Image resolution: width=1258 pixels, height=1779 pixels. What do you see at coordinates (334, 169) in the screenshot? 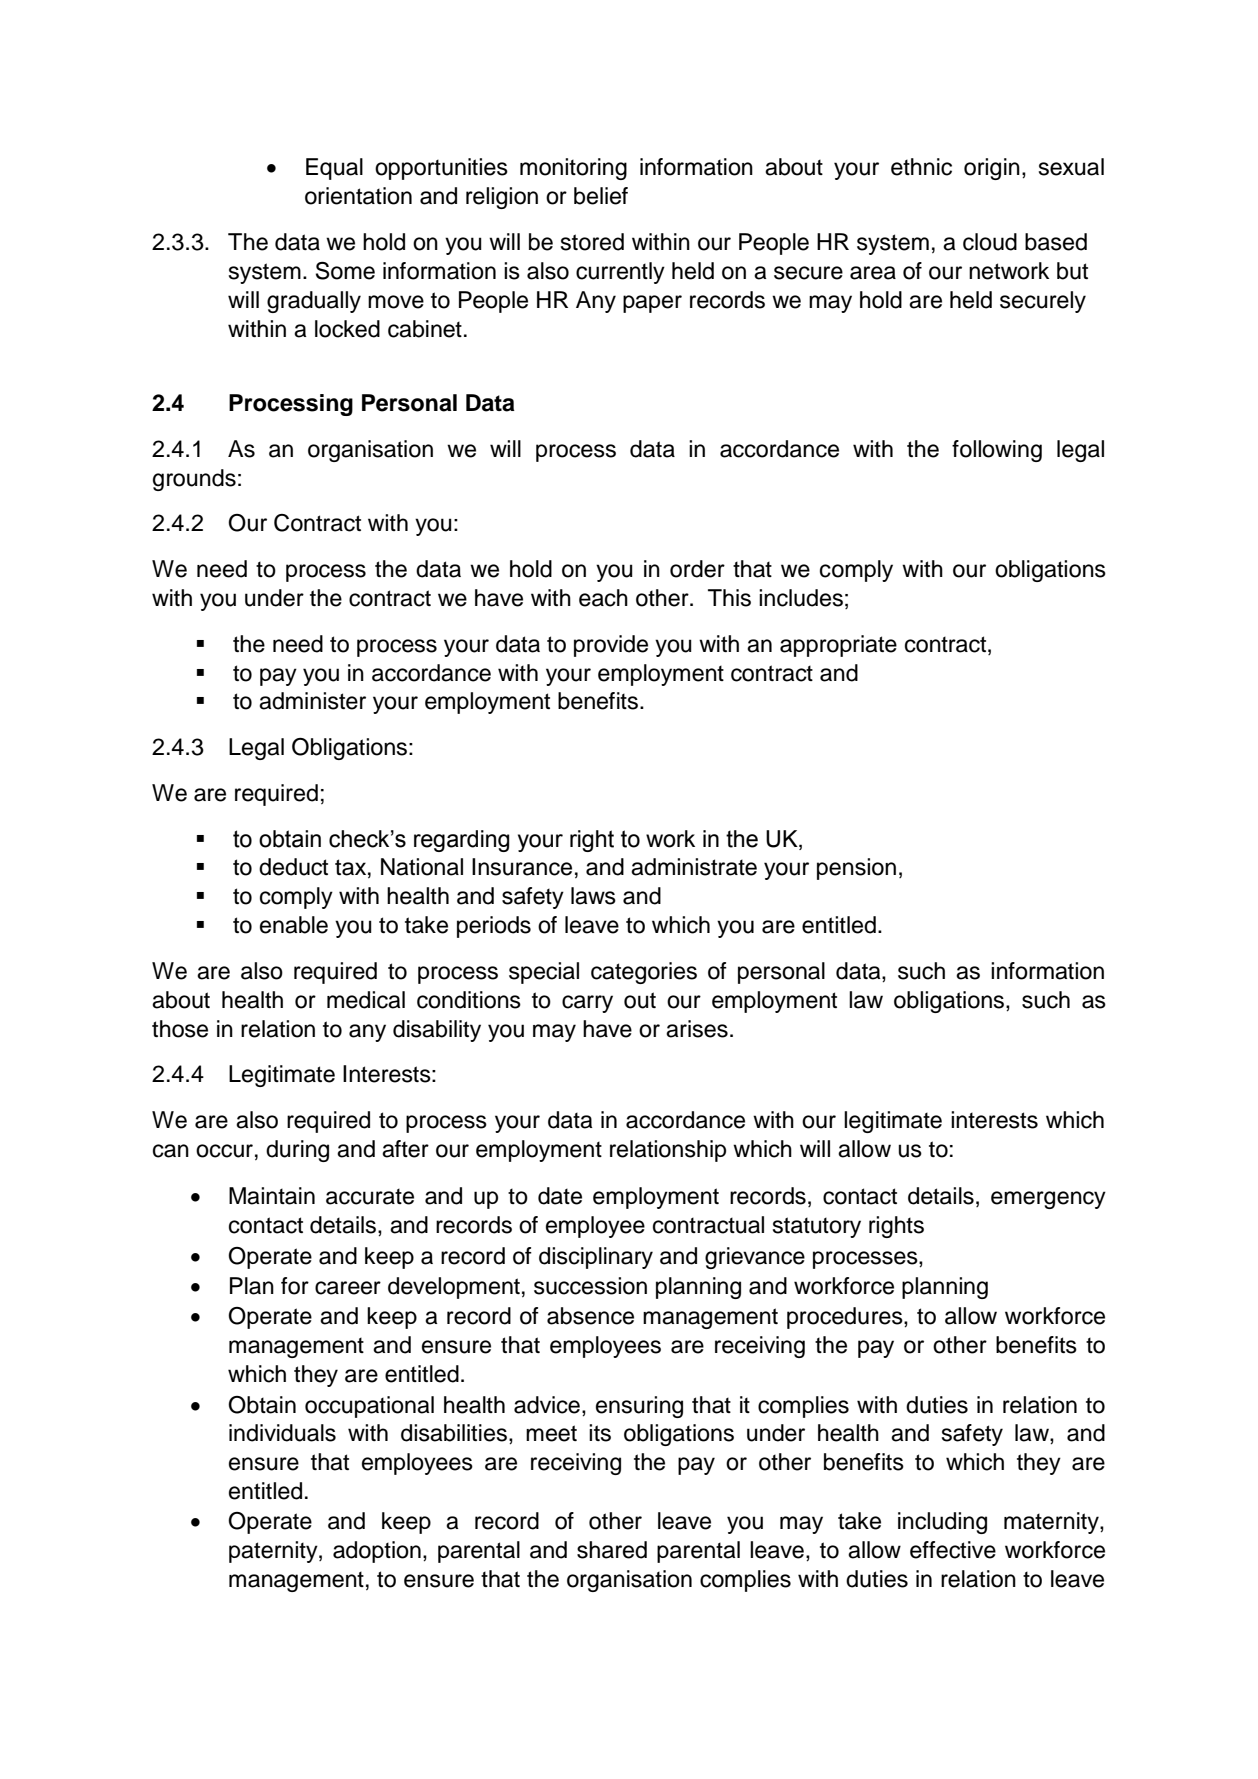
I see `Equal` at bounding box center [334, 169].
